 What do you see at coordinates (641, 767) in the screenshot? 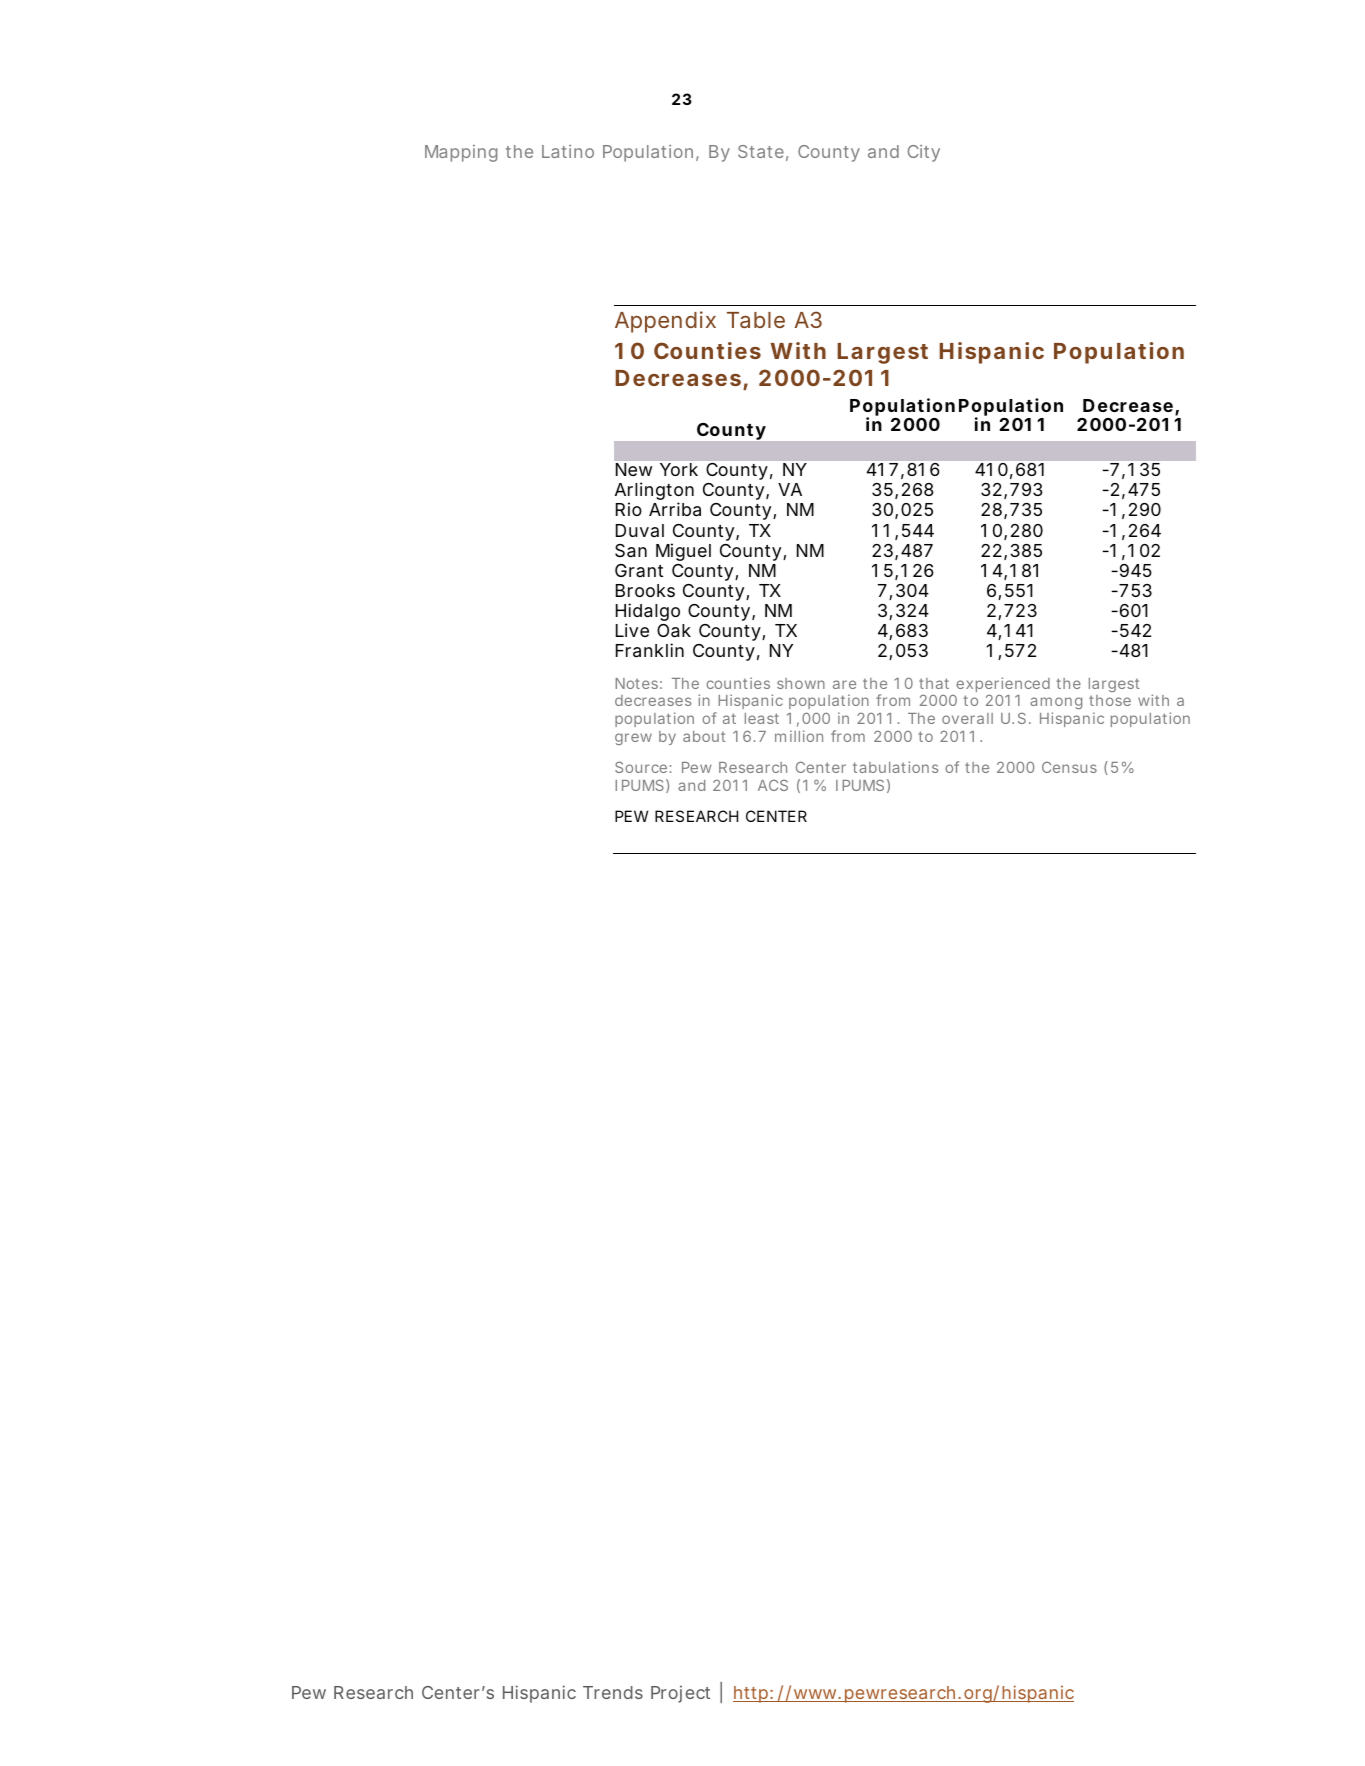
I see `Source` at bounding box center [641, 767].
